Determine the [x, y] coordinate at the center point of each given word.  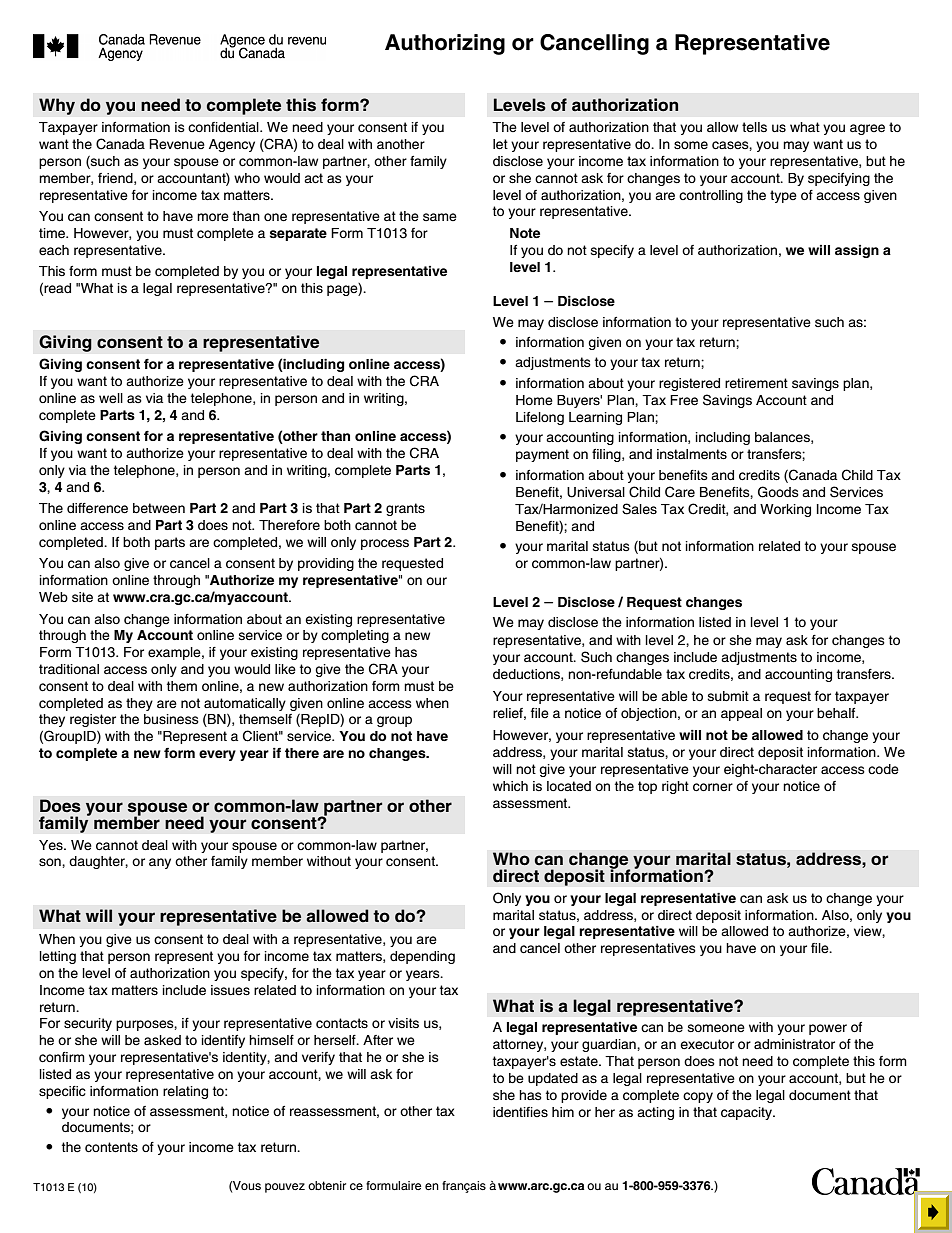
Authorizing [445, 44]
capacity [747, 1113]
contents [111, 1147]
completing [355, 636]
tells [754, 127]
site [82, 597]
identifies [520, 1112]
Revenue [177, 144]
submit [728, 696]
